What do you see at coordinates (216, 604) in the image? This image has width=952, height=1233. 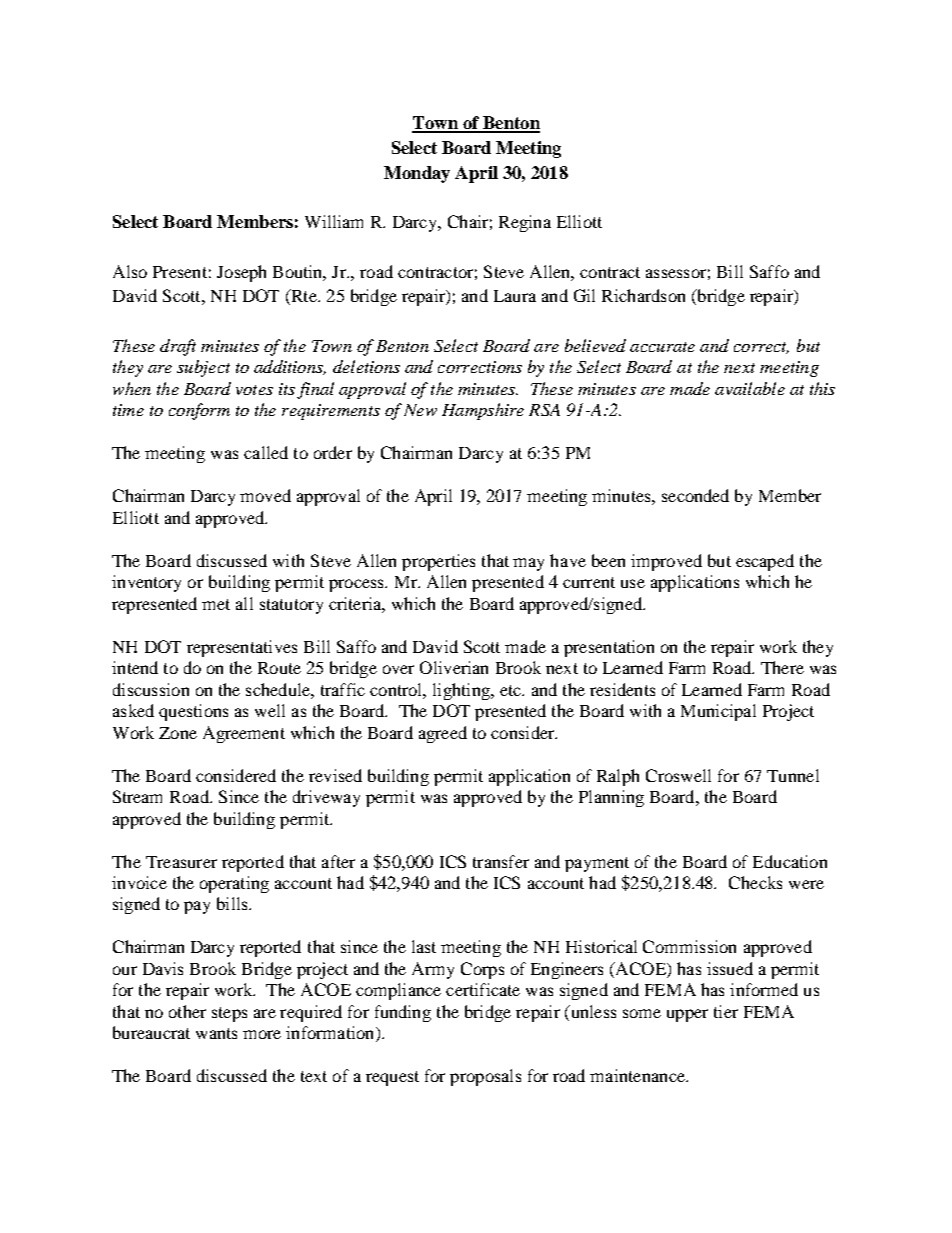 I see `met` at bounding box center [216, 604].
